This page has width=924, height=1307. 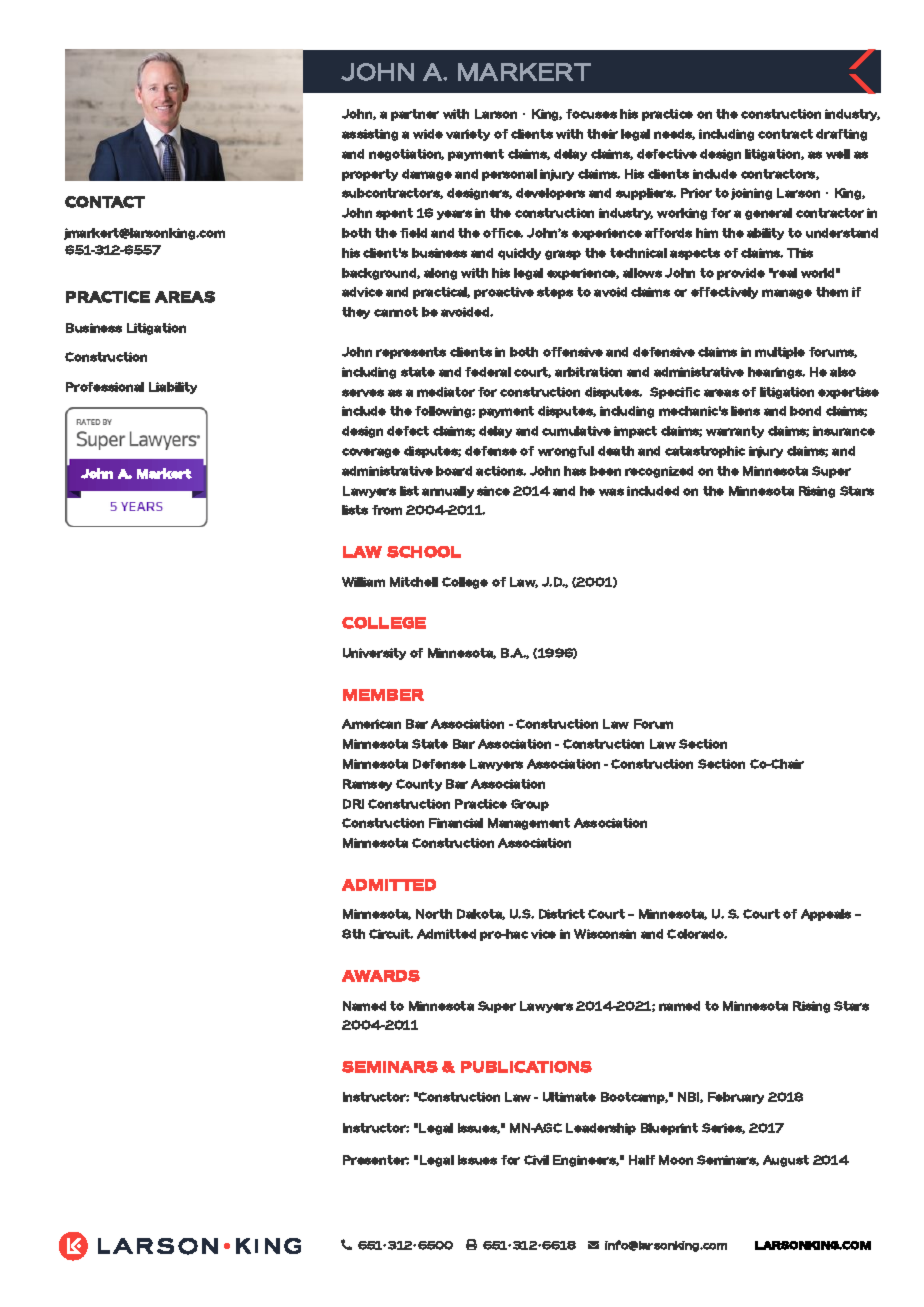 I want to click on AWARDS, so click(x=381, y=976).
